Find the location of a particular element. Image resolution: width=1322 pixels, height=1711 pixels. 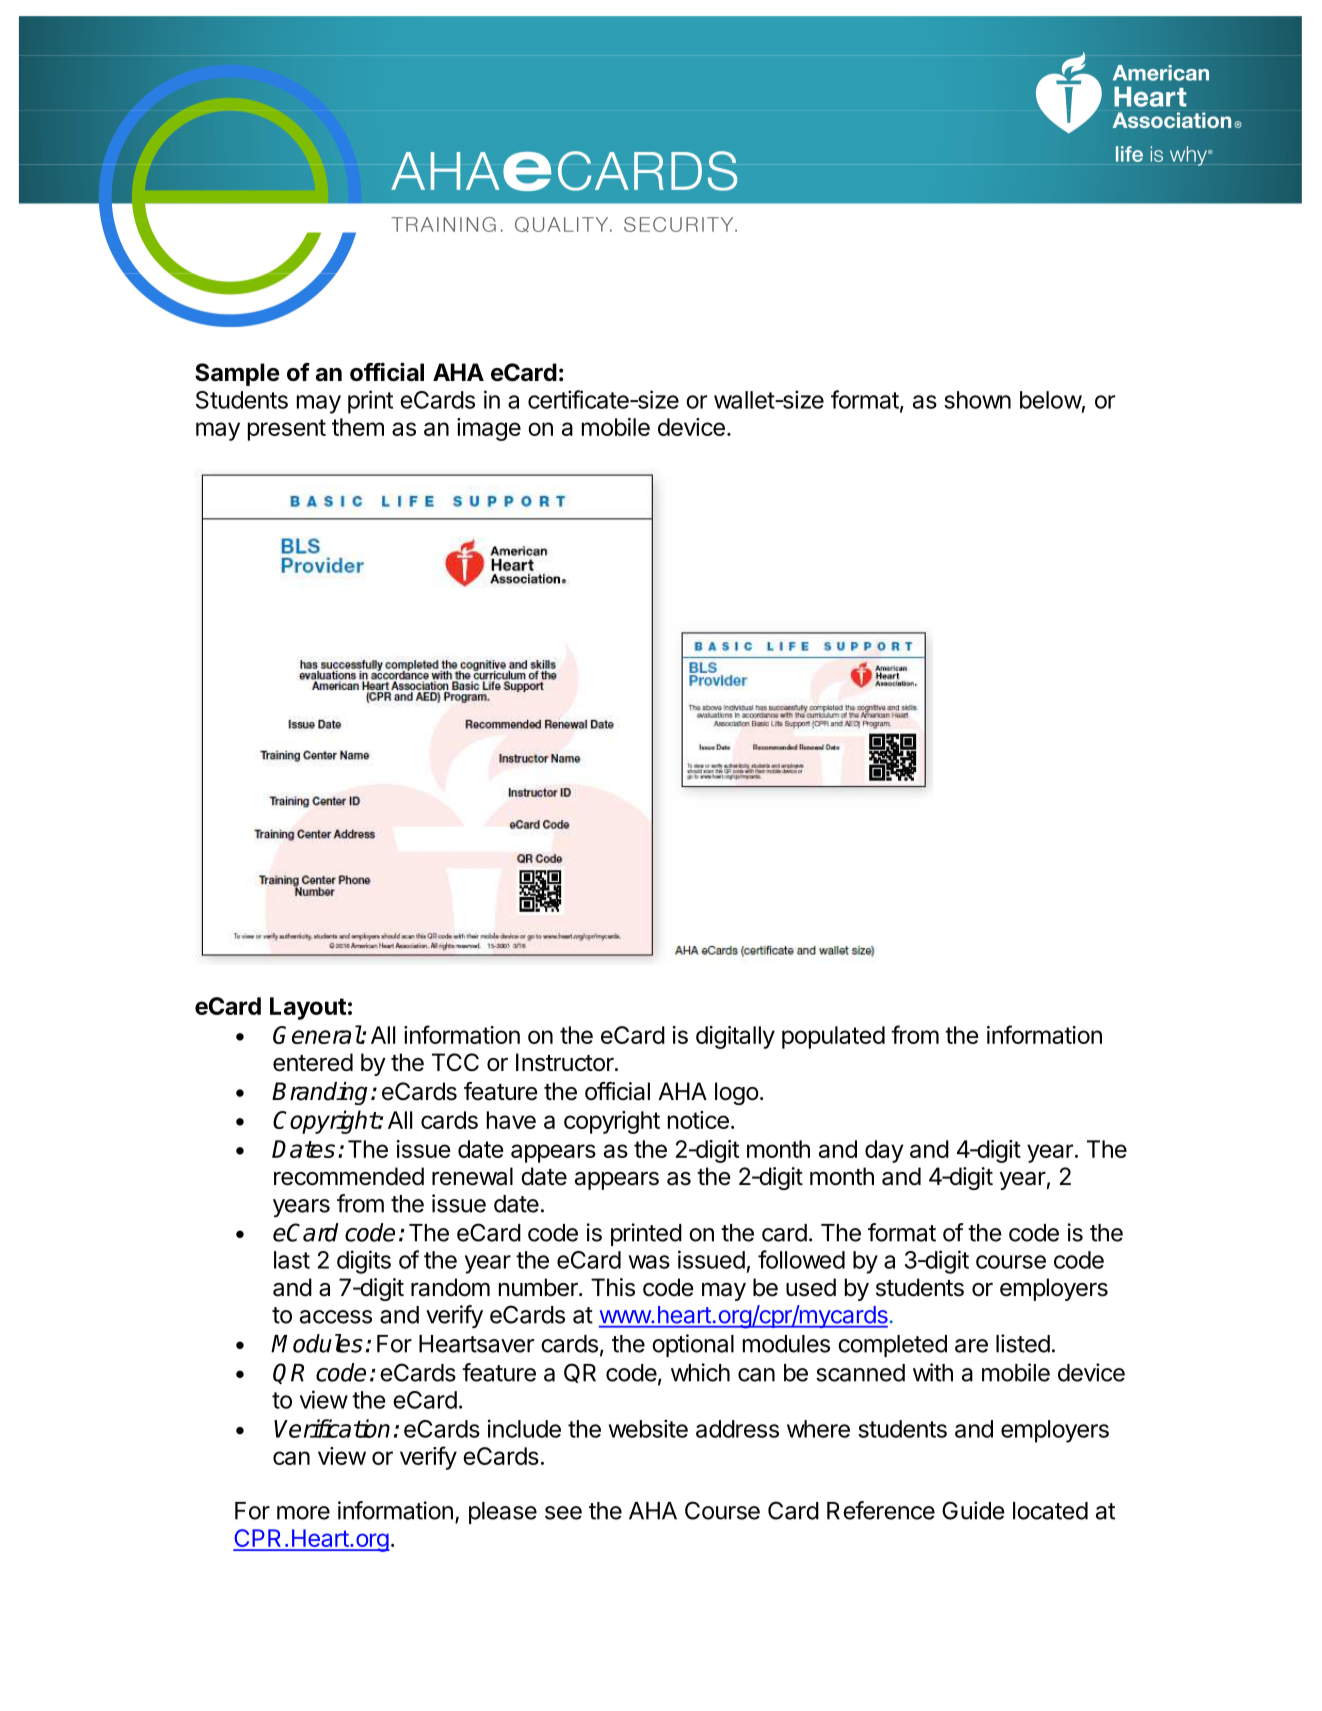

Layout is located at coordinates (308, 1008).
